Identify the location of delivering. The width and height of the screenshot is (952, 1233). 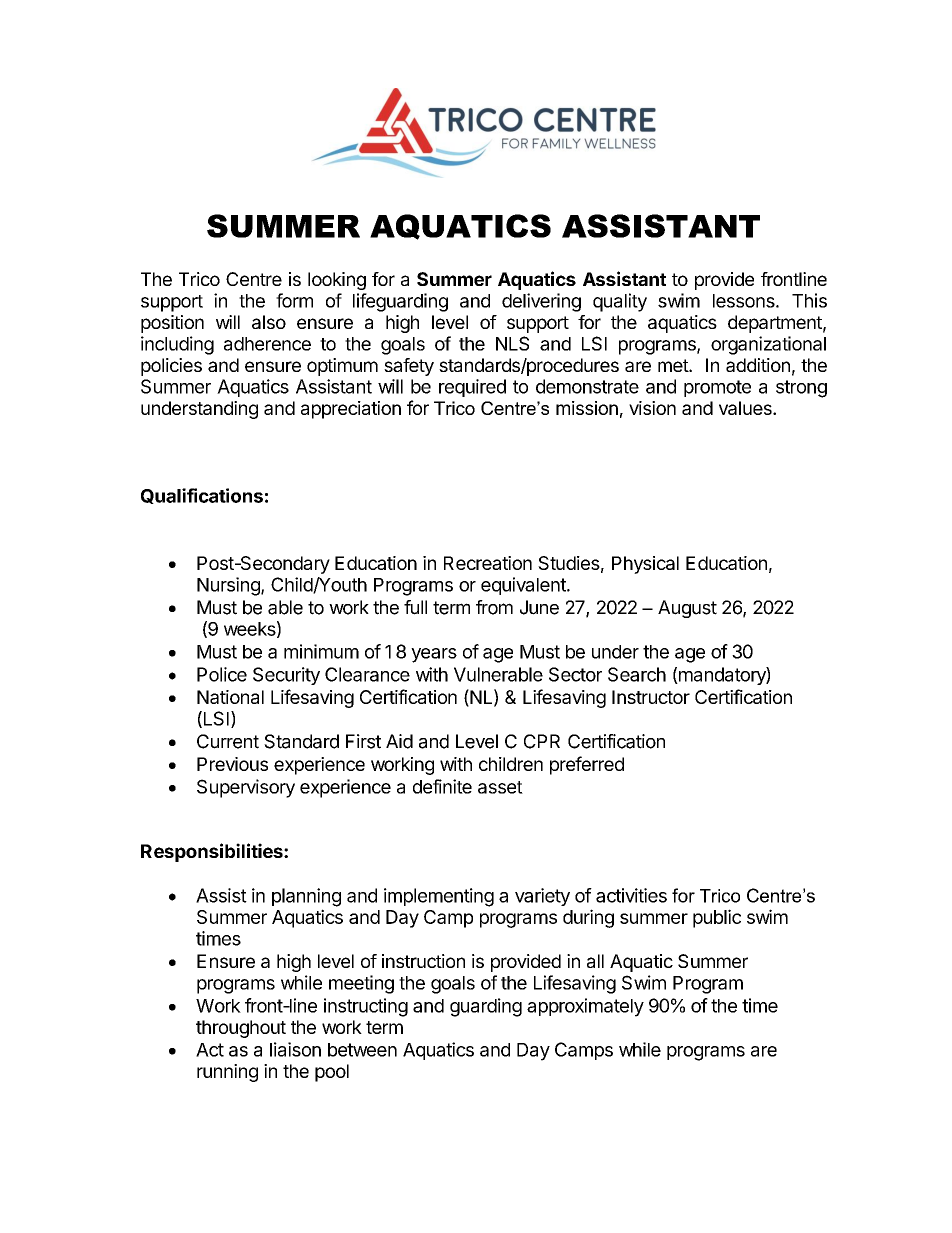
(541, 302).
